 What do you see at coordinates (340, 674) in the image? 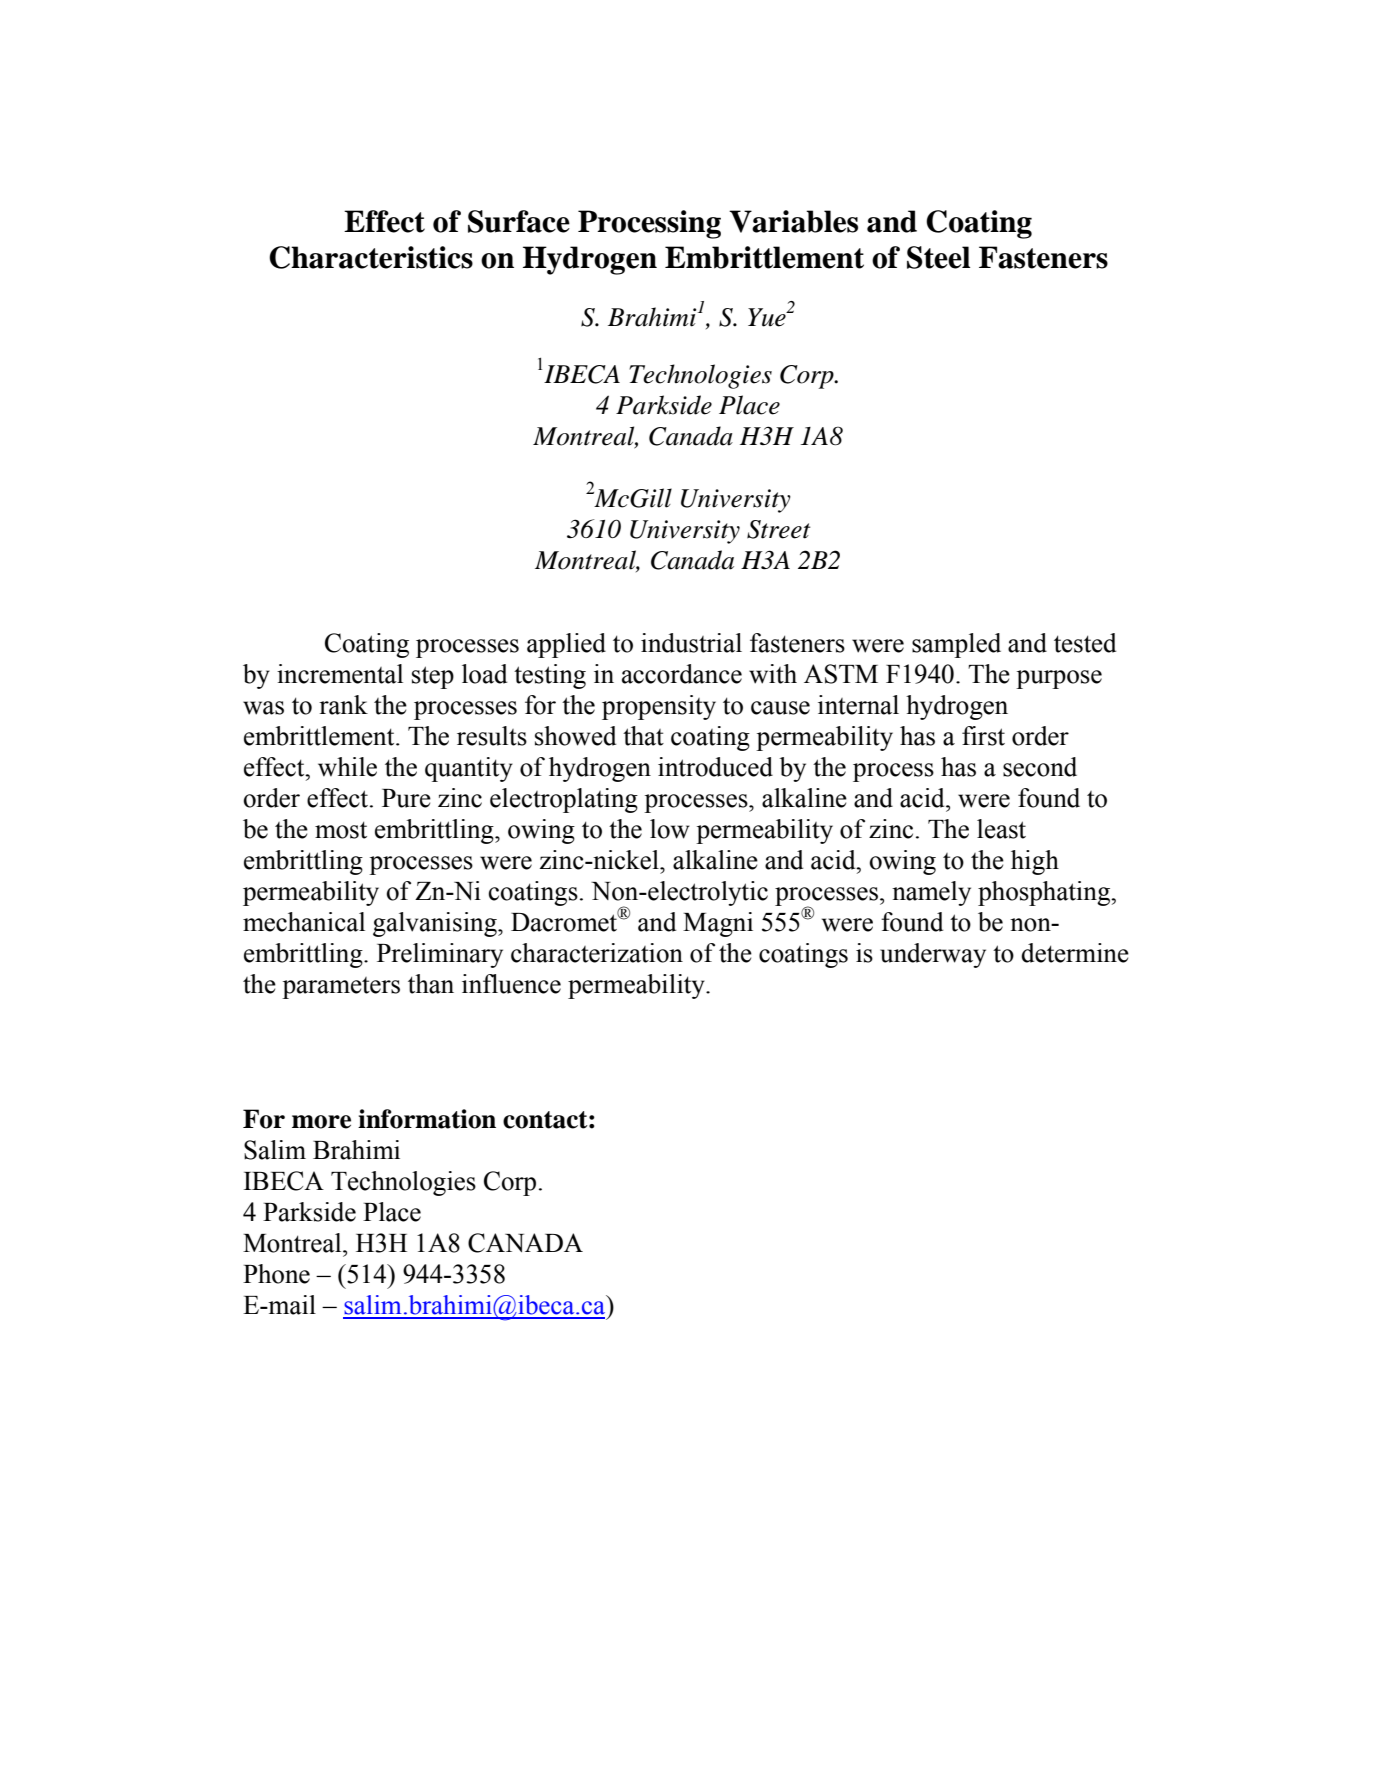
I see `incremental` at bounding box center [340, 674].
